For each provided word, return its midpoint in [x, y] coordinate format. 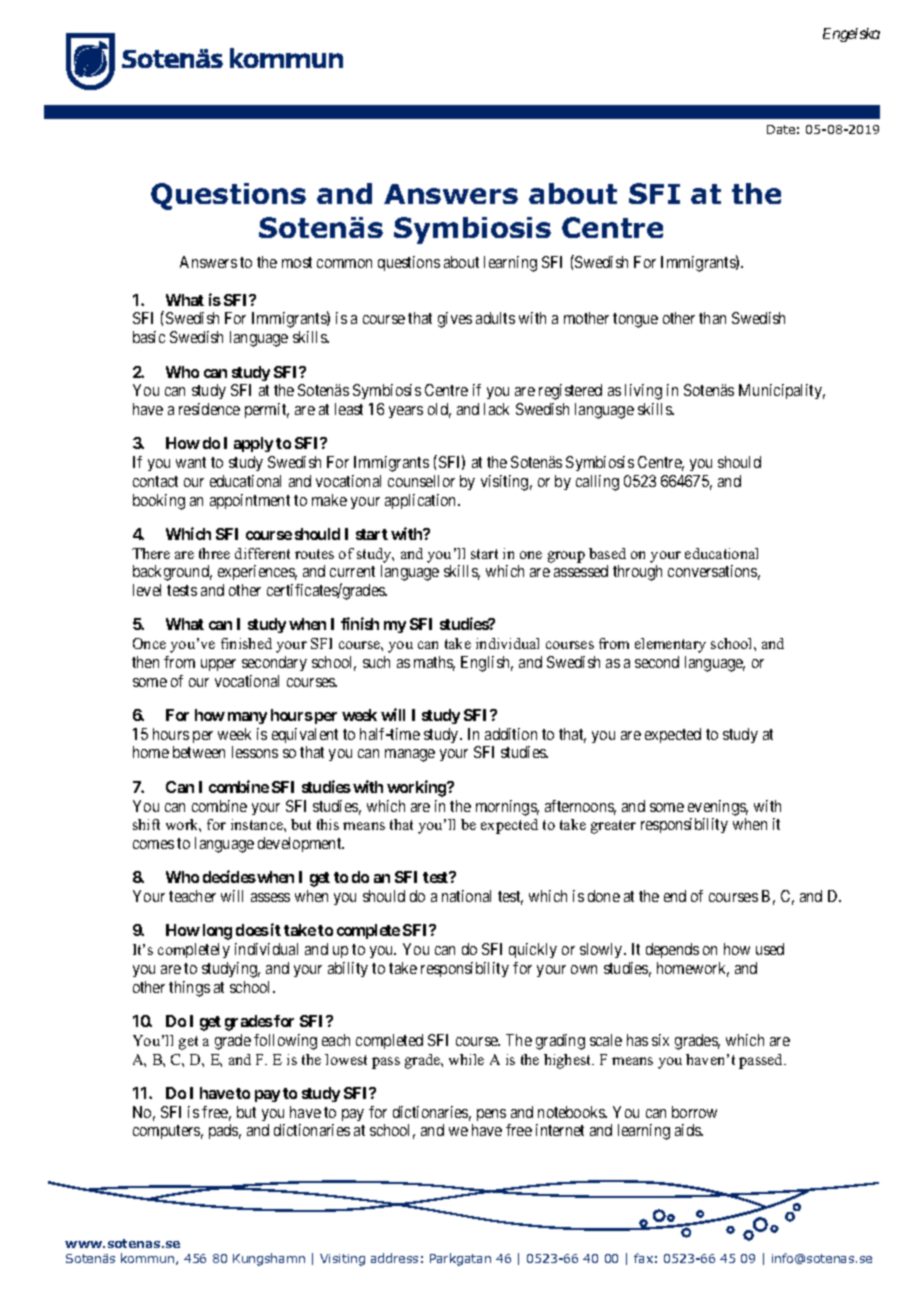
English [487, 664]
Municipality [782, 391]
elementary [670, 645]
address [394, 1258]
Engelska [851, 35]
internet [560, 1130]
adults [495, 318]
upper [218, 665]
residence [209, 409]
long [217, 932]
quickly [533, 950]
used [770, 949]
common [344, 263]
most [297, 262]
